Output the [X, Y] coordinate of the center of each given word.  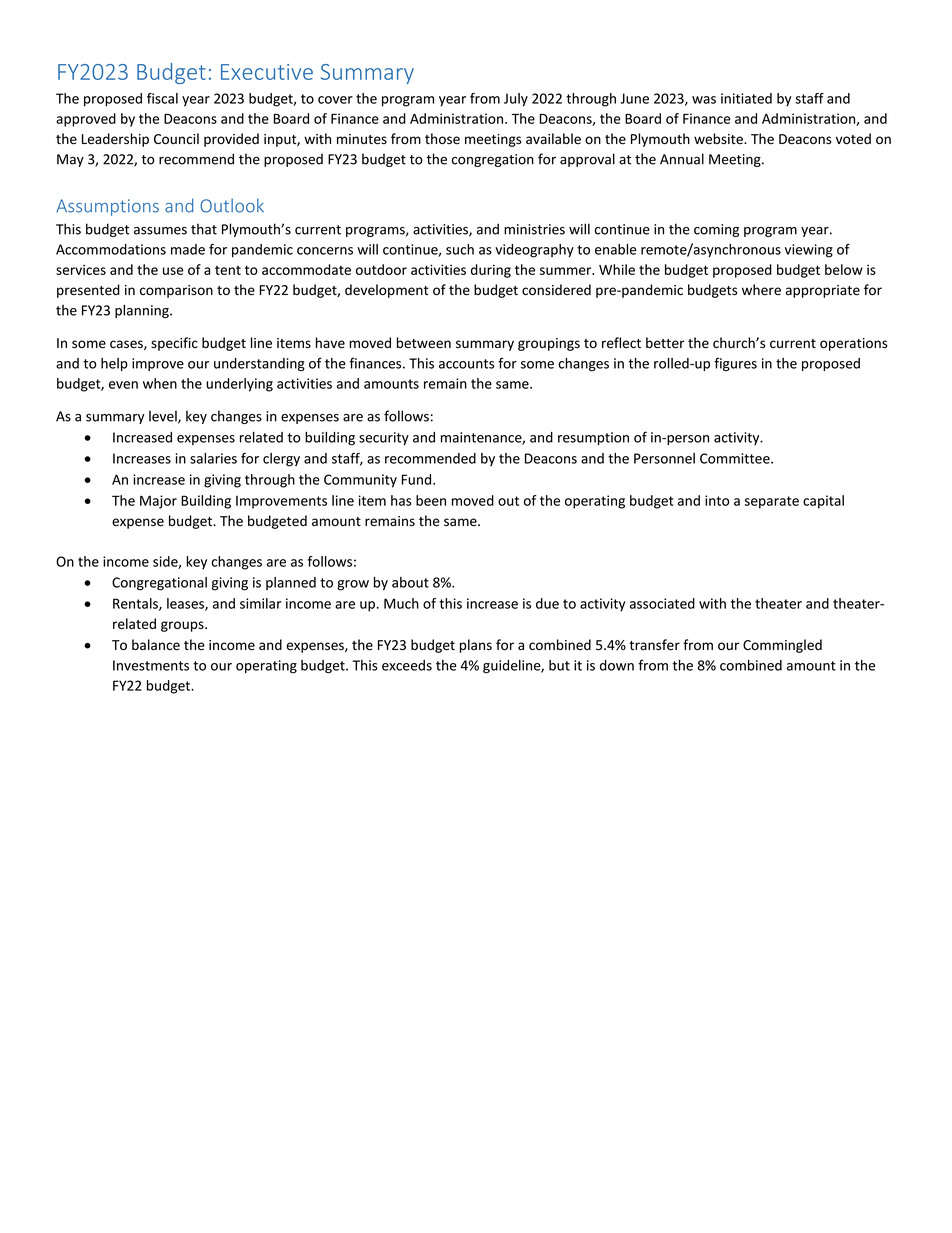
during [491, 271]
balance [156, 645]
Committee [736, 458]
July [516, 100]
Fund [418, 479]
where [761, 290]
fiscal [162, 98]
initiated [746, 98]
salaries [213, 458]
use [173, 271]
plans [476, 646]
